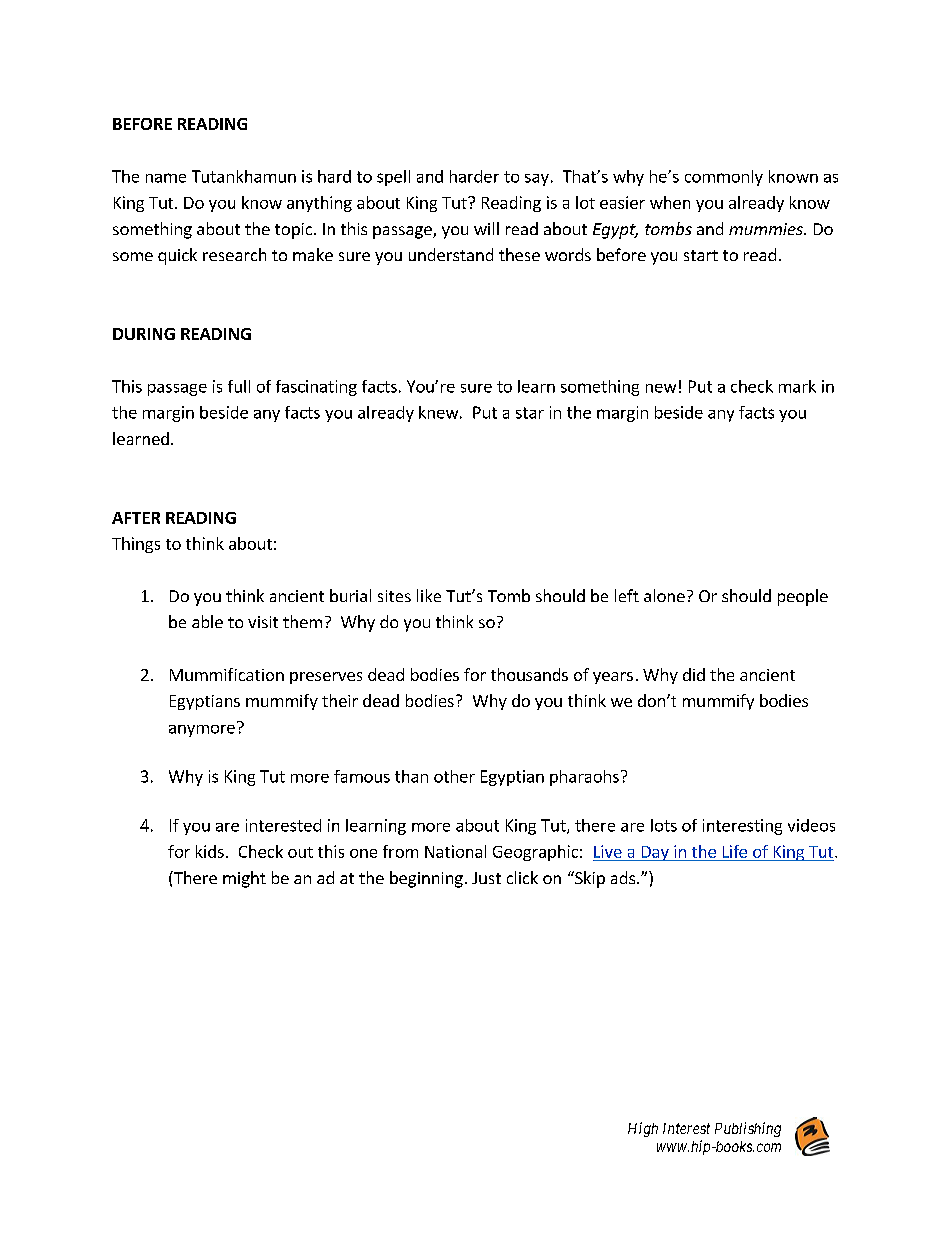  I want to click on Tutankhamun, so click(244, 176).
